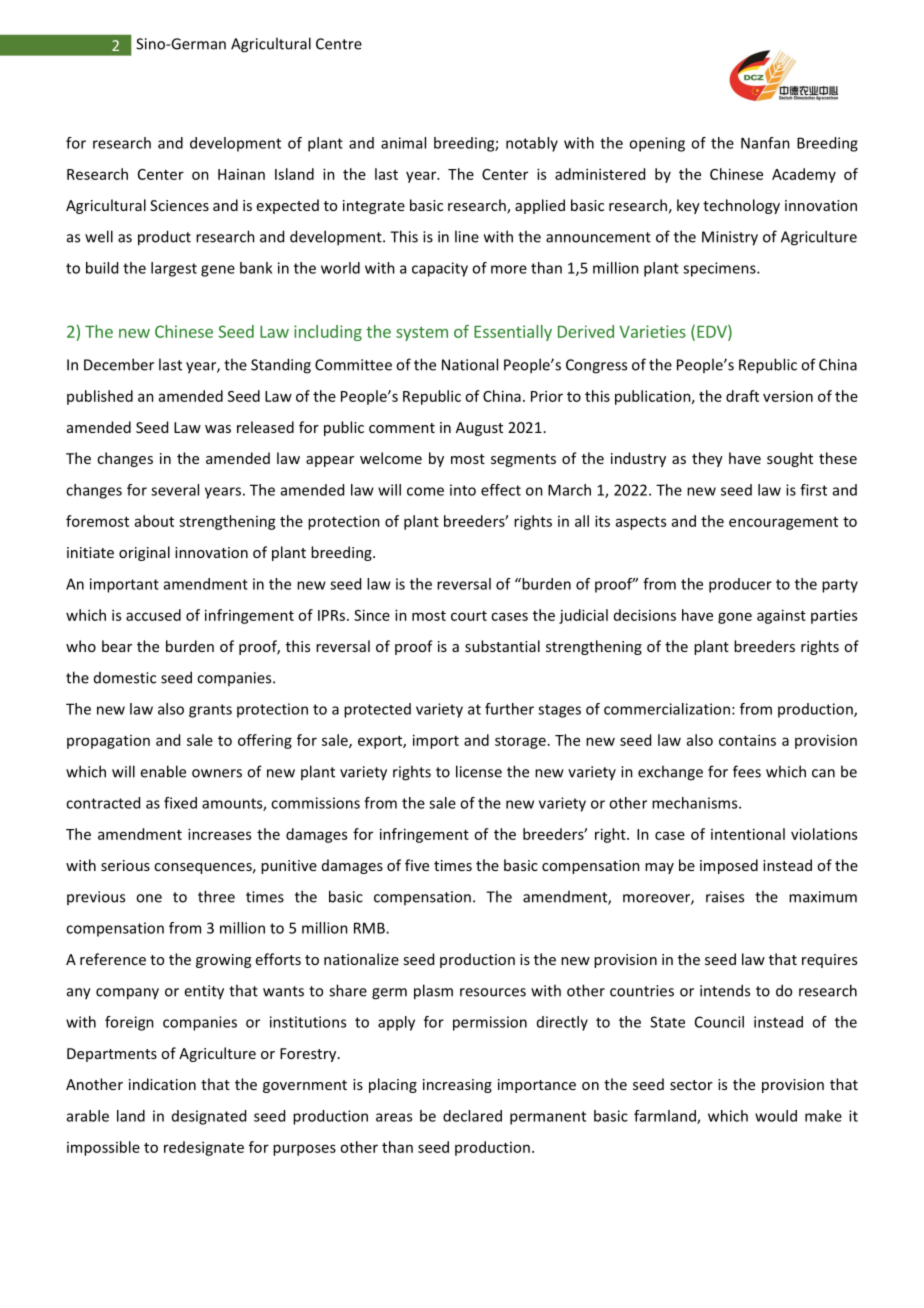  I want to click on draft, so click(742, 396).
